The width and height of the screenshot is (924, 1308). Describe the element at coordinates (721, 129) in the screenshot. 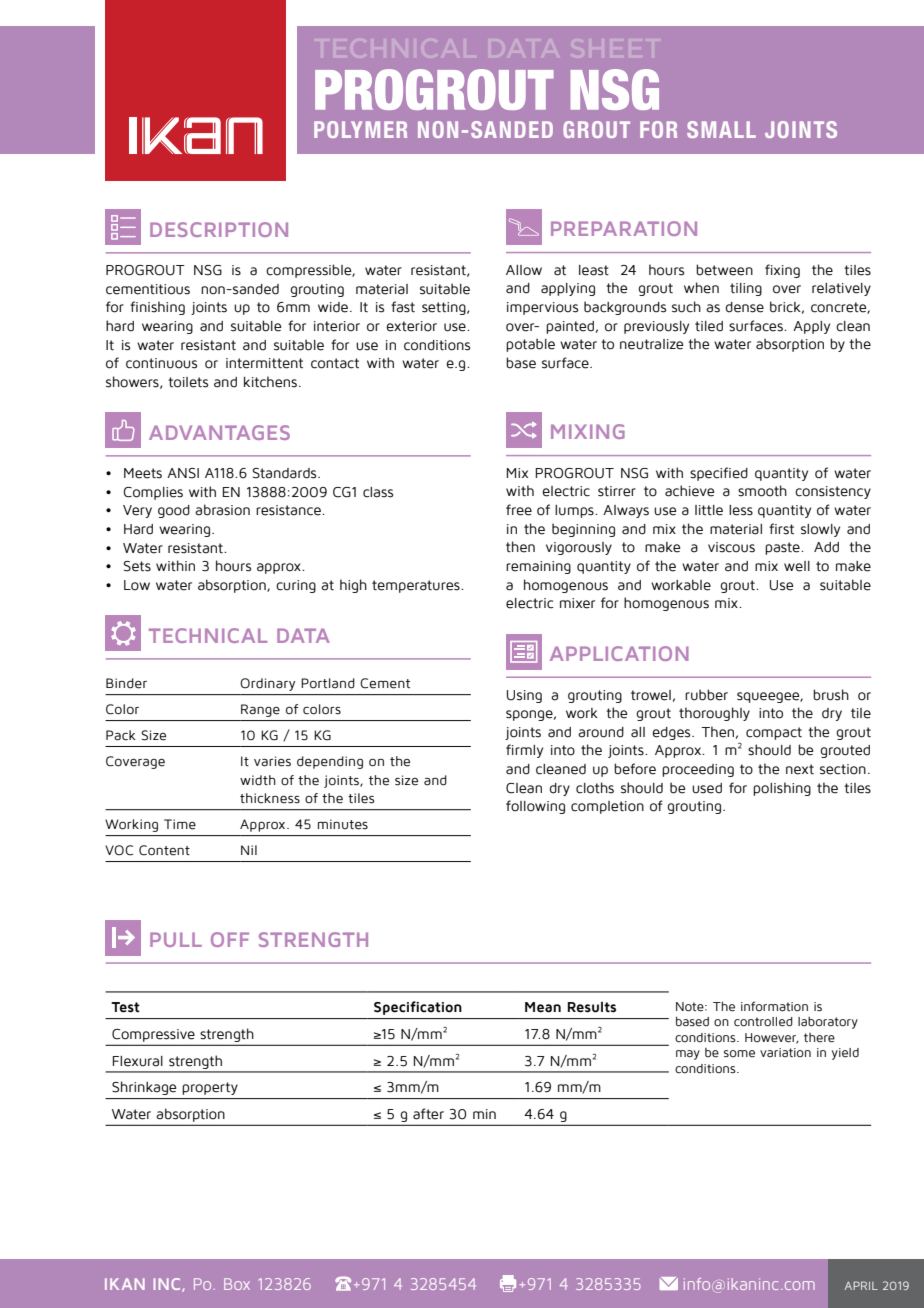

I see `SMALL` at that location.
